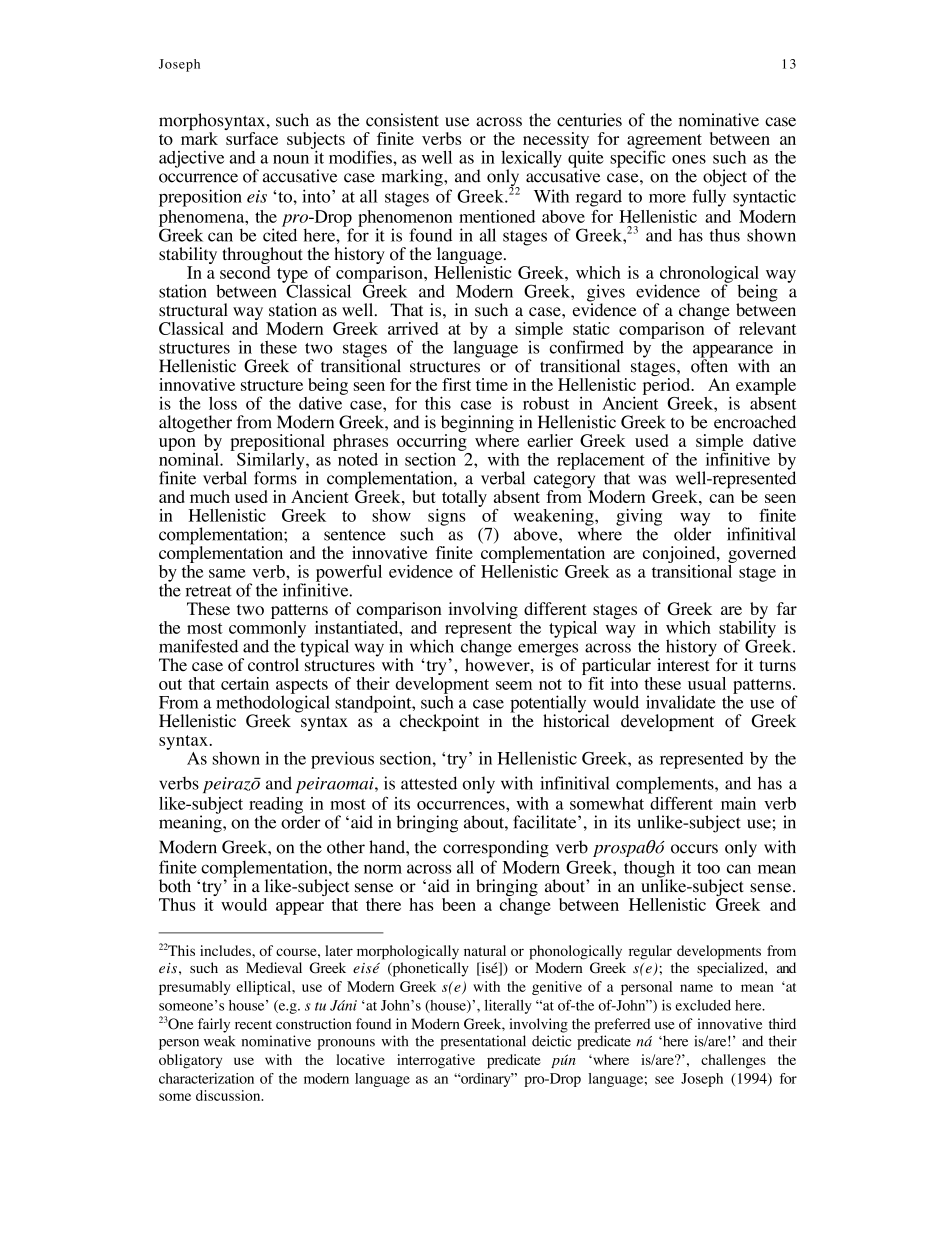  What do you see at coordinates (477, 425) in the image?
I see `beginning` at bounding box center [477, 425].
